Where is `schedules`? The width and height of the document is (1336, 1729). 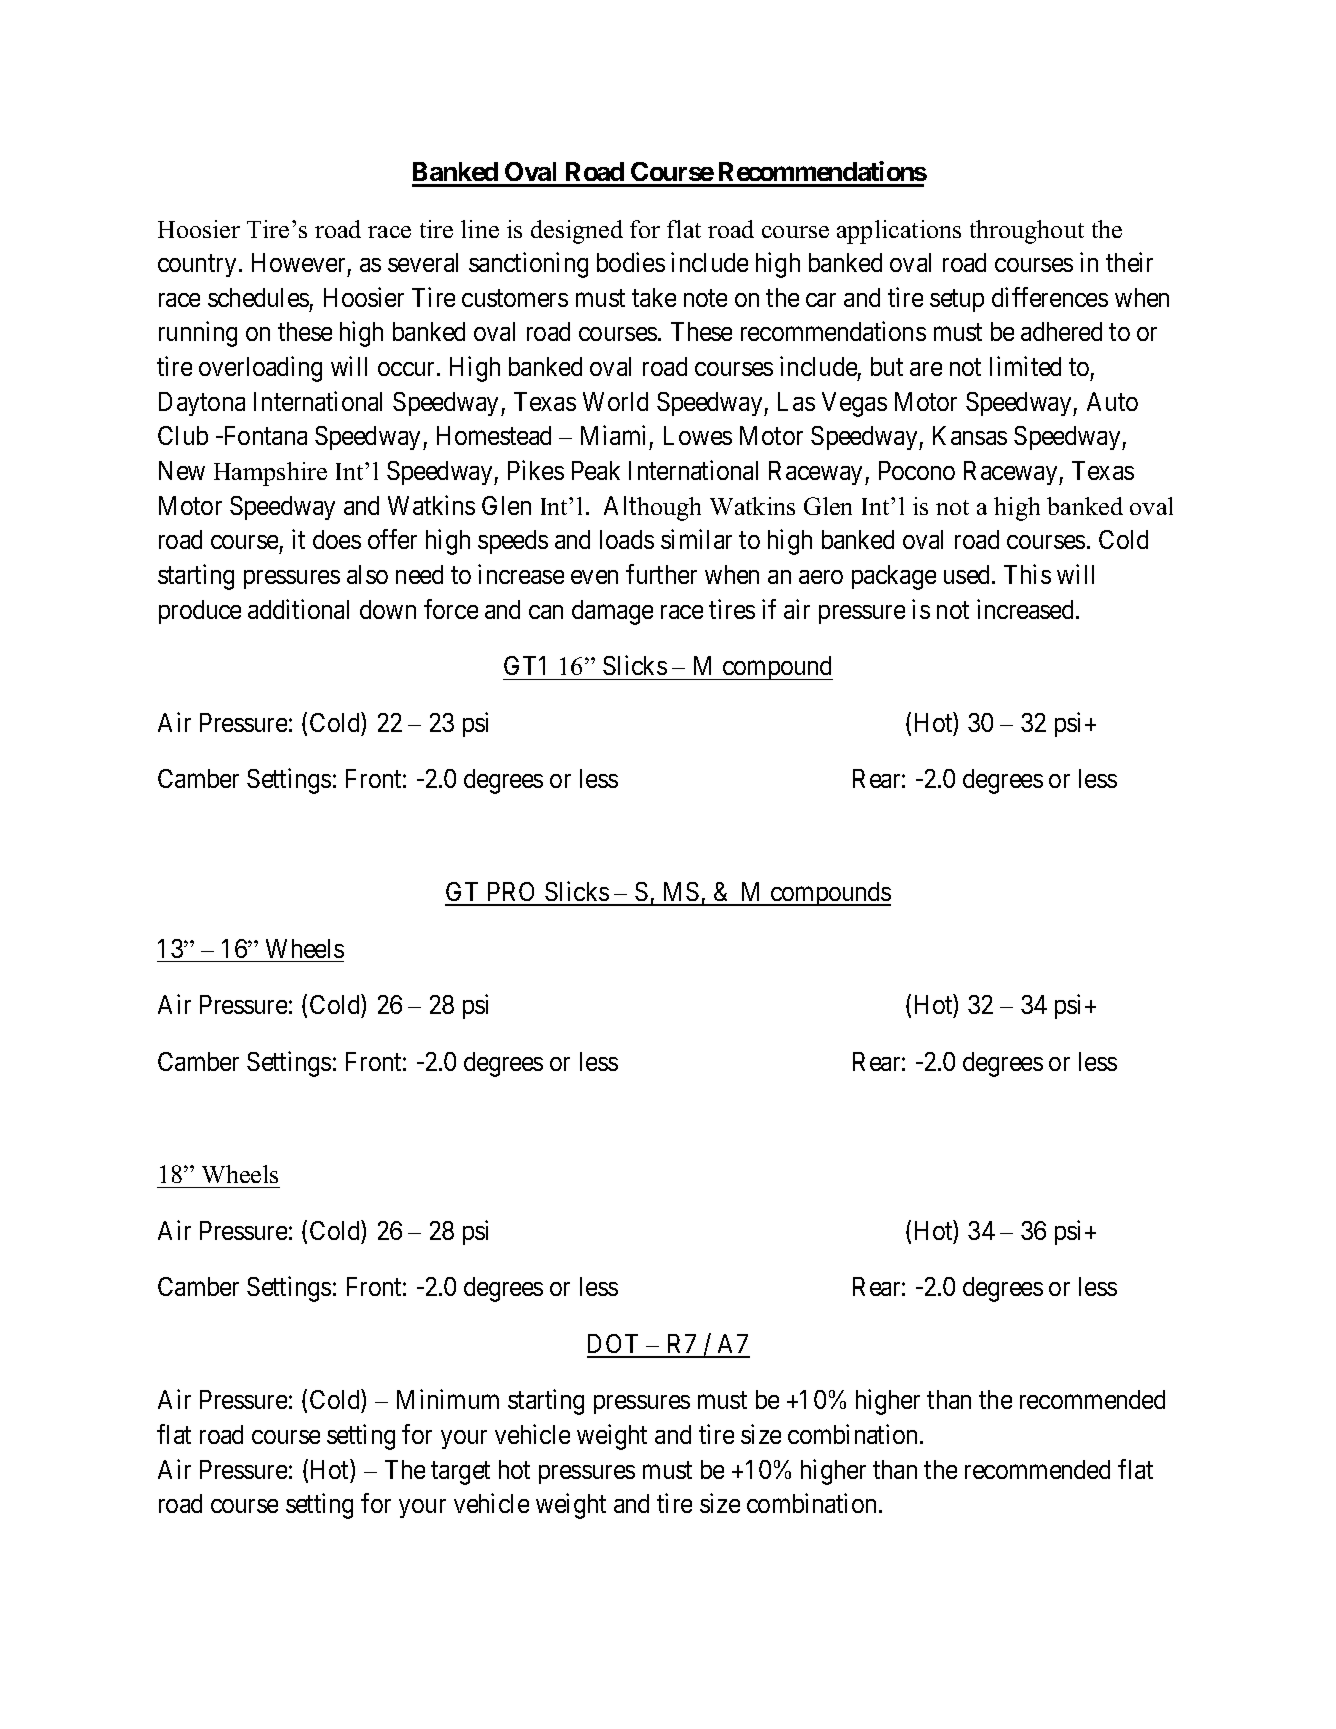
schedules is located at coordinates (258, 297).
